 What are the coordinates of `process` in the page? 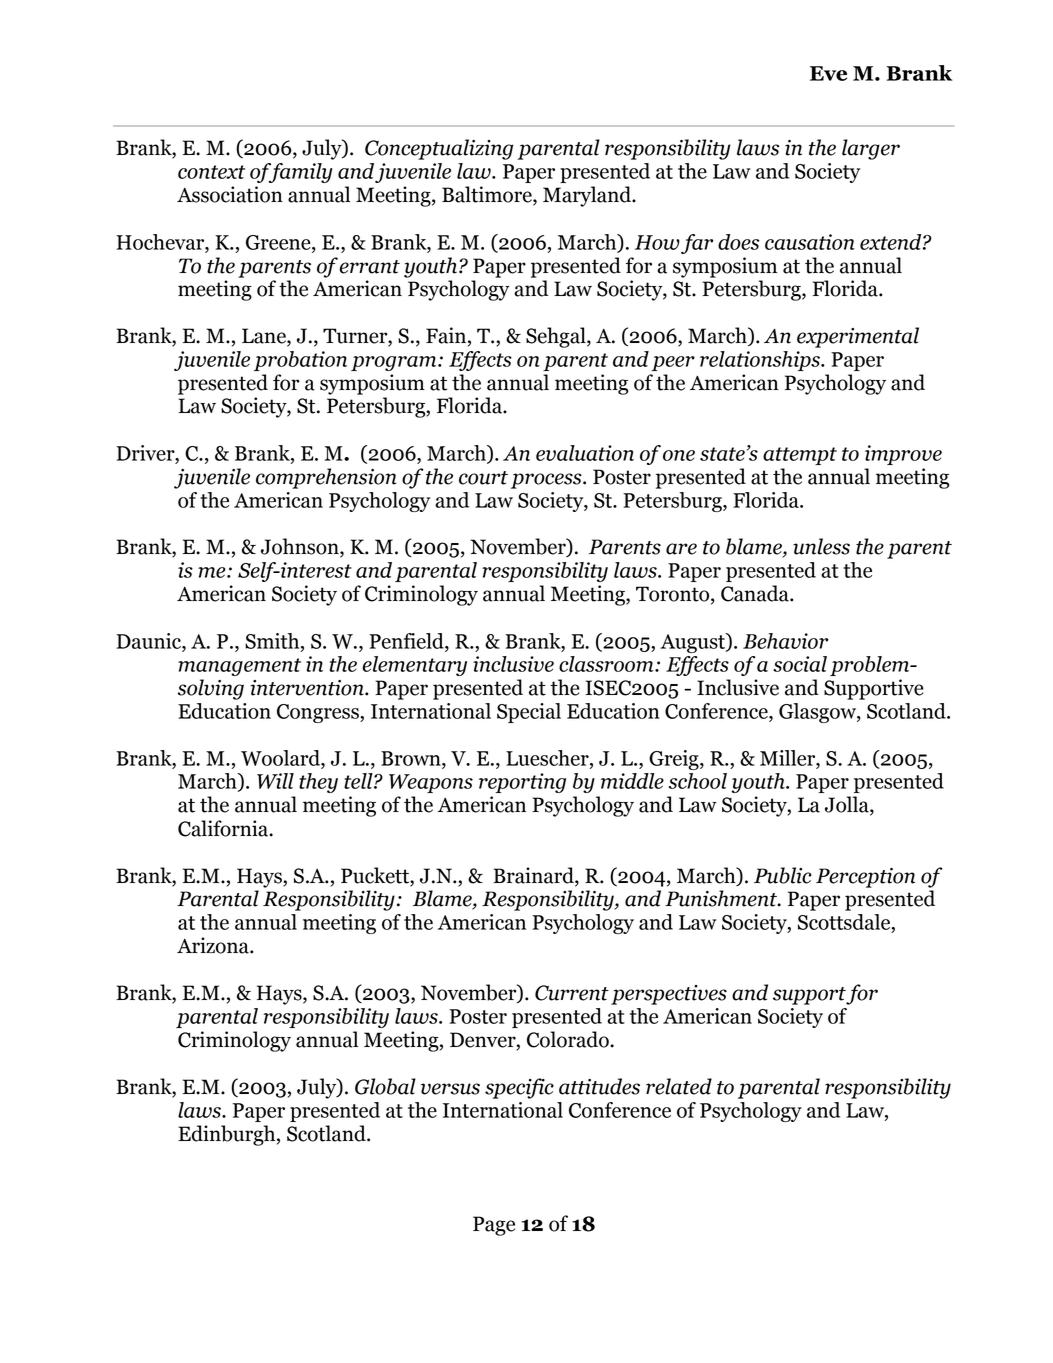 It's located at (547, 481).
